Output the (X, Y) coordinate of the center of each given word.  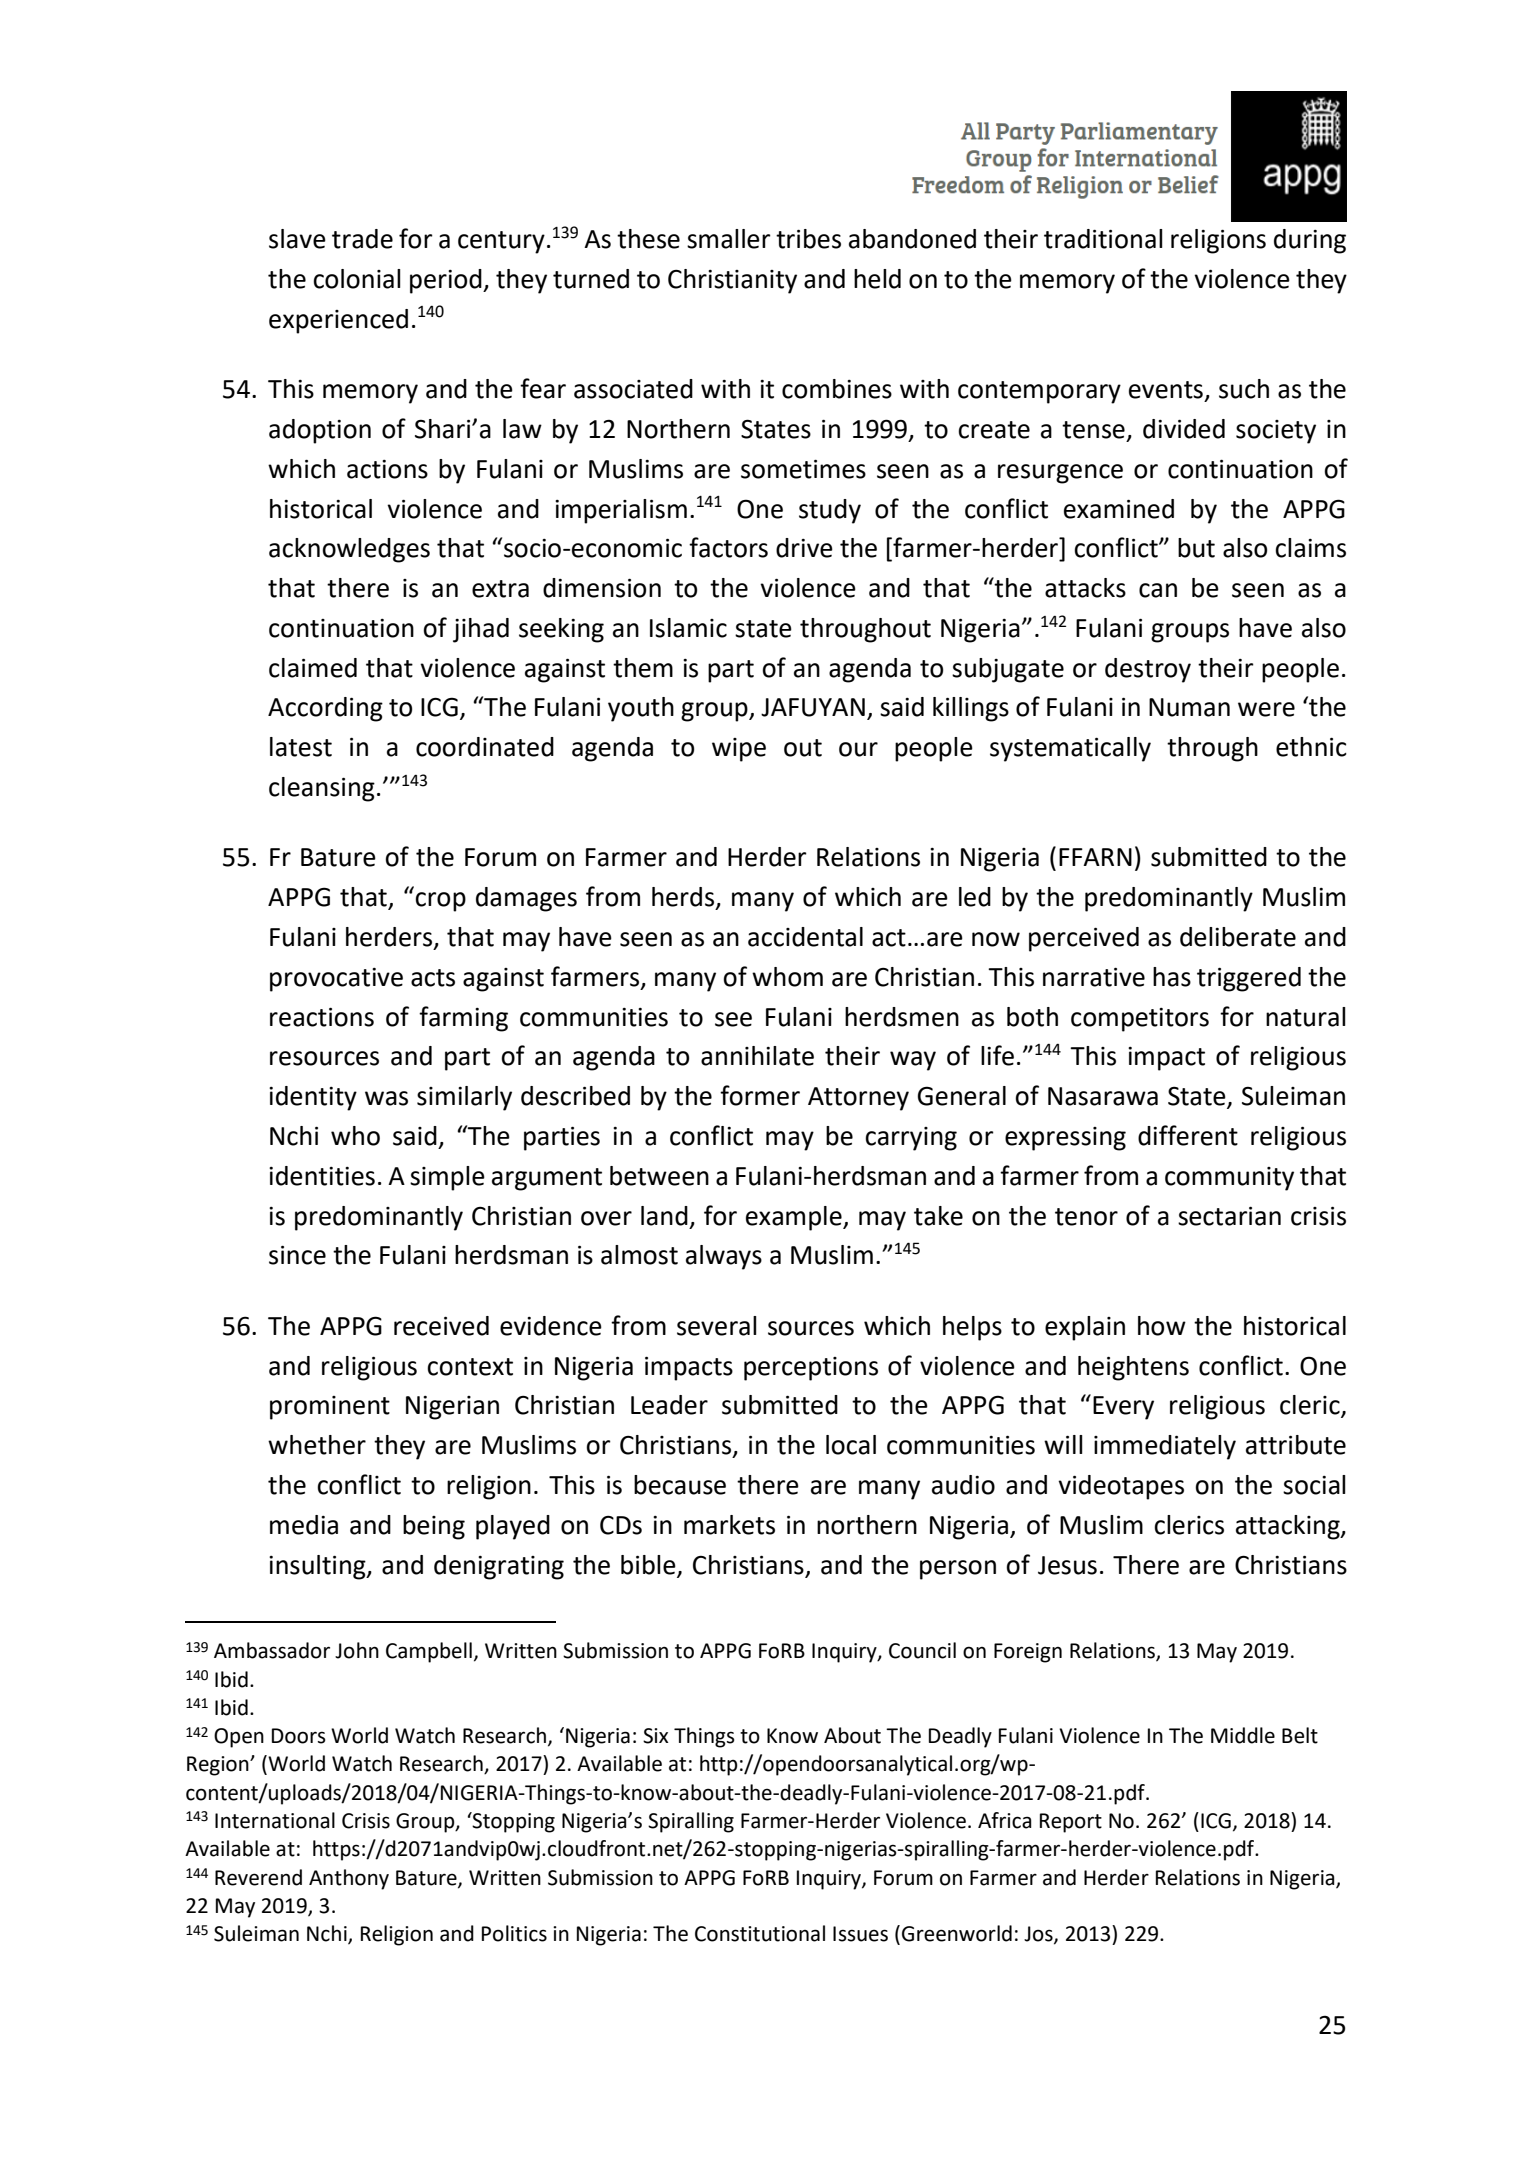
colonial (357, 279)
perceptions (811, 1369)
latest (301, 747)
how (1162, 1326)
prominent (330, 1408)
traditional (1103, 239)
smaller (729, 239)
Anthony (349, 1879)
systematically (1070, 749)
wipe (739, 750)
